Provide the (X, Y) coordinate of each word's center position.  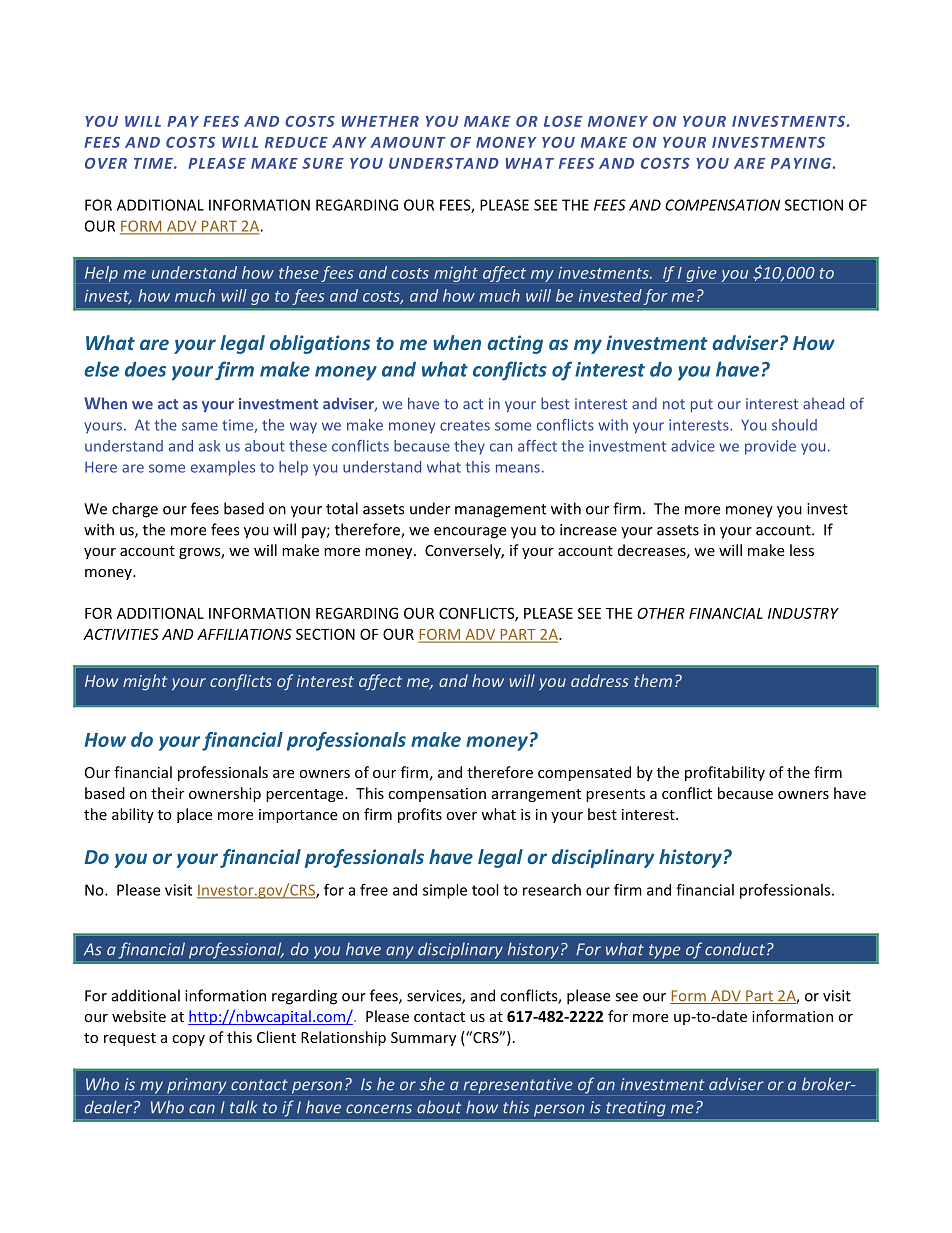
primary (196, 1086)
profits (420, 815)
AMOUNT (408, 142)
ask (209, 446)
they (469, 447)
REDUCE (296, 142)
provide (770, 447)
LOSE (563, 121)
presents (615, 795)
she (432, 1084)
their (167, 793)
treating (636, 1109)
